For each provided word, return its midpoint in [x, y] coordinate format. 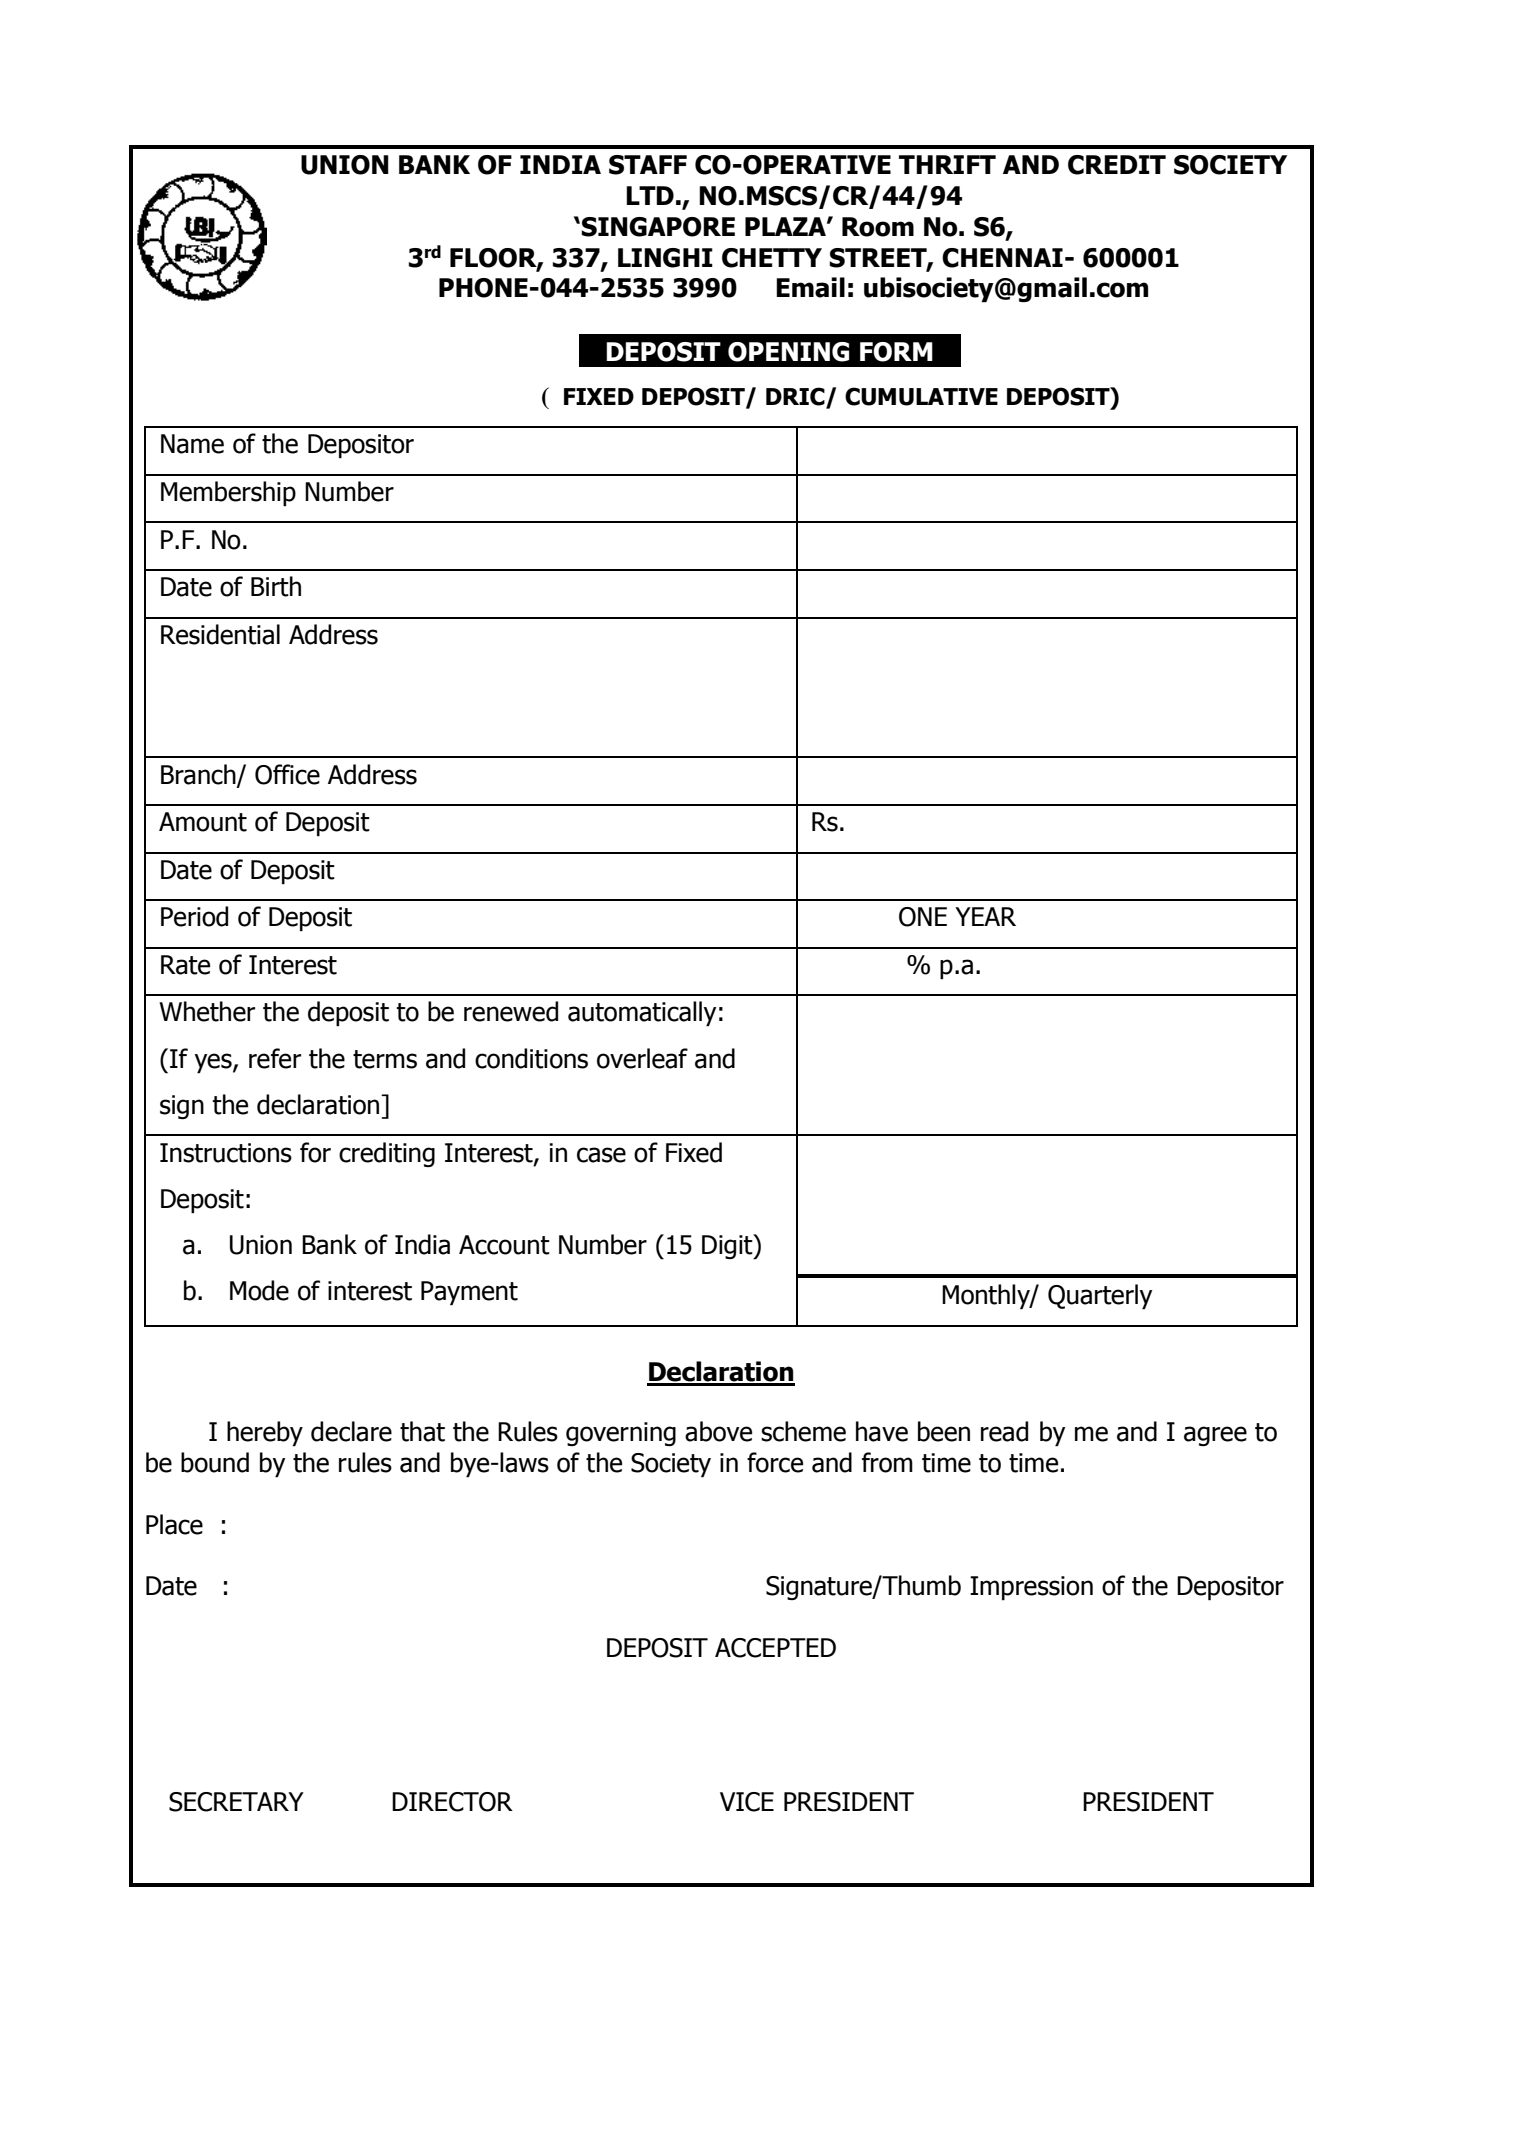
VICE [747, 1802]
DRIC [796, 397]
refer [275, 1058]
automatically [642, 1014]
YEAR [985, 916]
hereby [265, 1434]
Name [192, 444]
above [718, 1431]
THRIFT [947, 164]
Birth [276, 586]
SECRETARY [236, 1802]
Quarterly [1100, 1297]
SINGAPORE [658, 227]
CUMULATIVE [921, 396]
